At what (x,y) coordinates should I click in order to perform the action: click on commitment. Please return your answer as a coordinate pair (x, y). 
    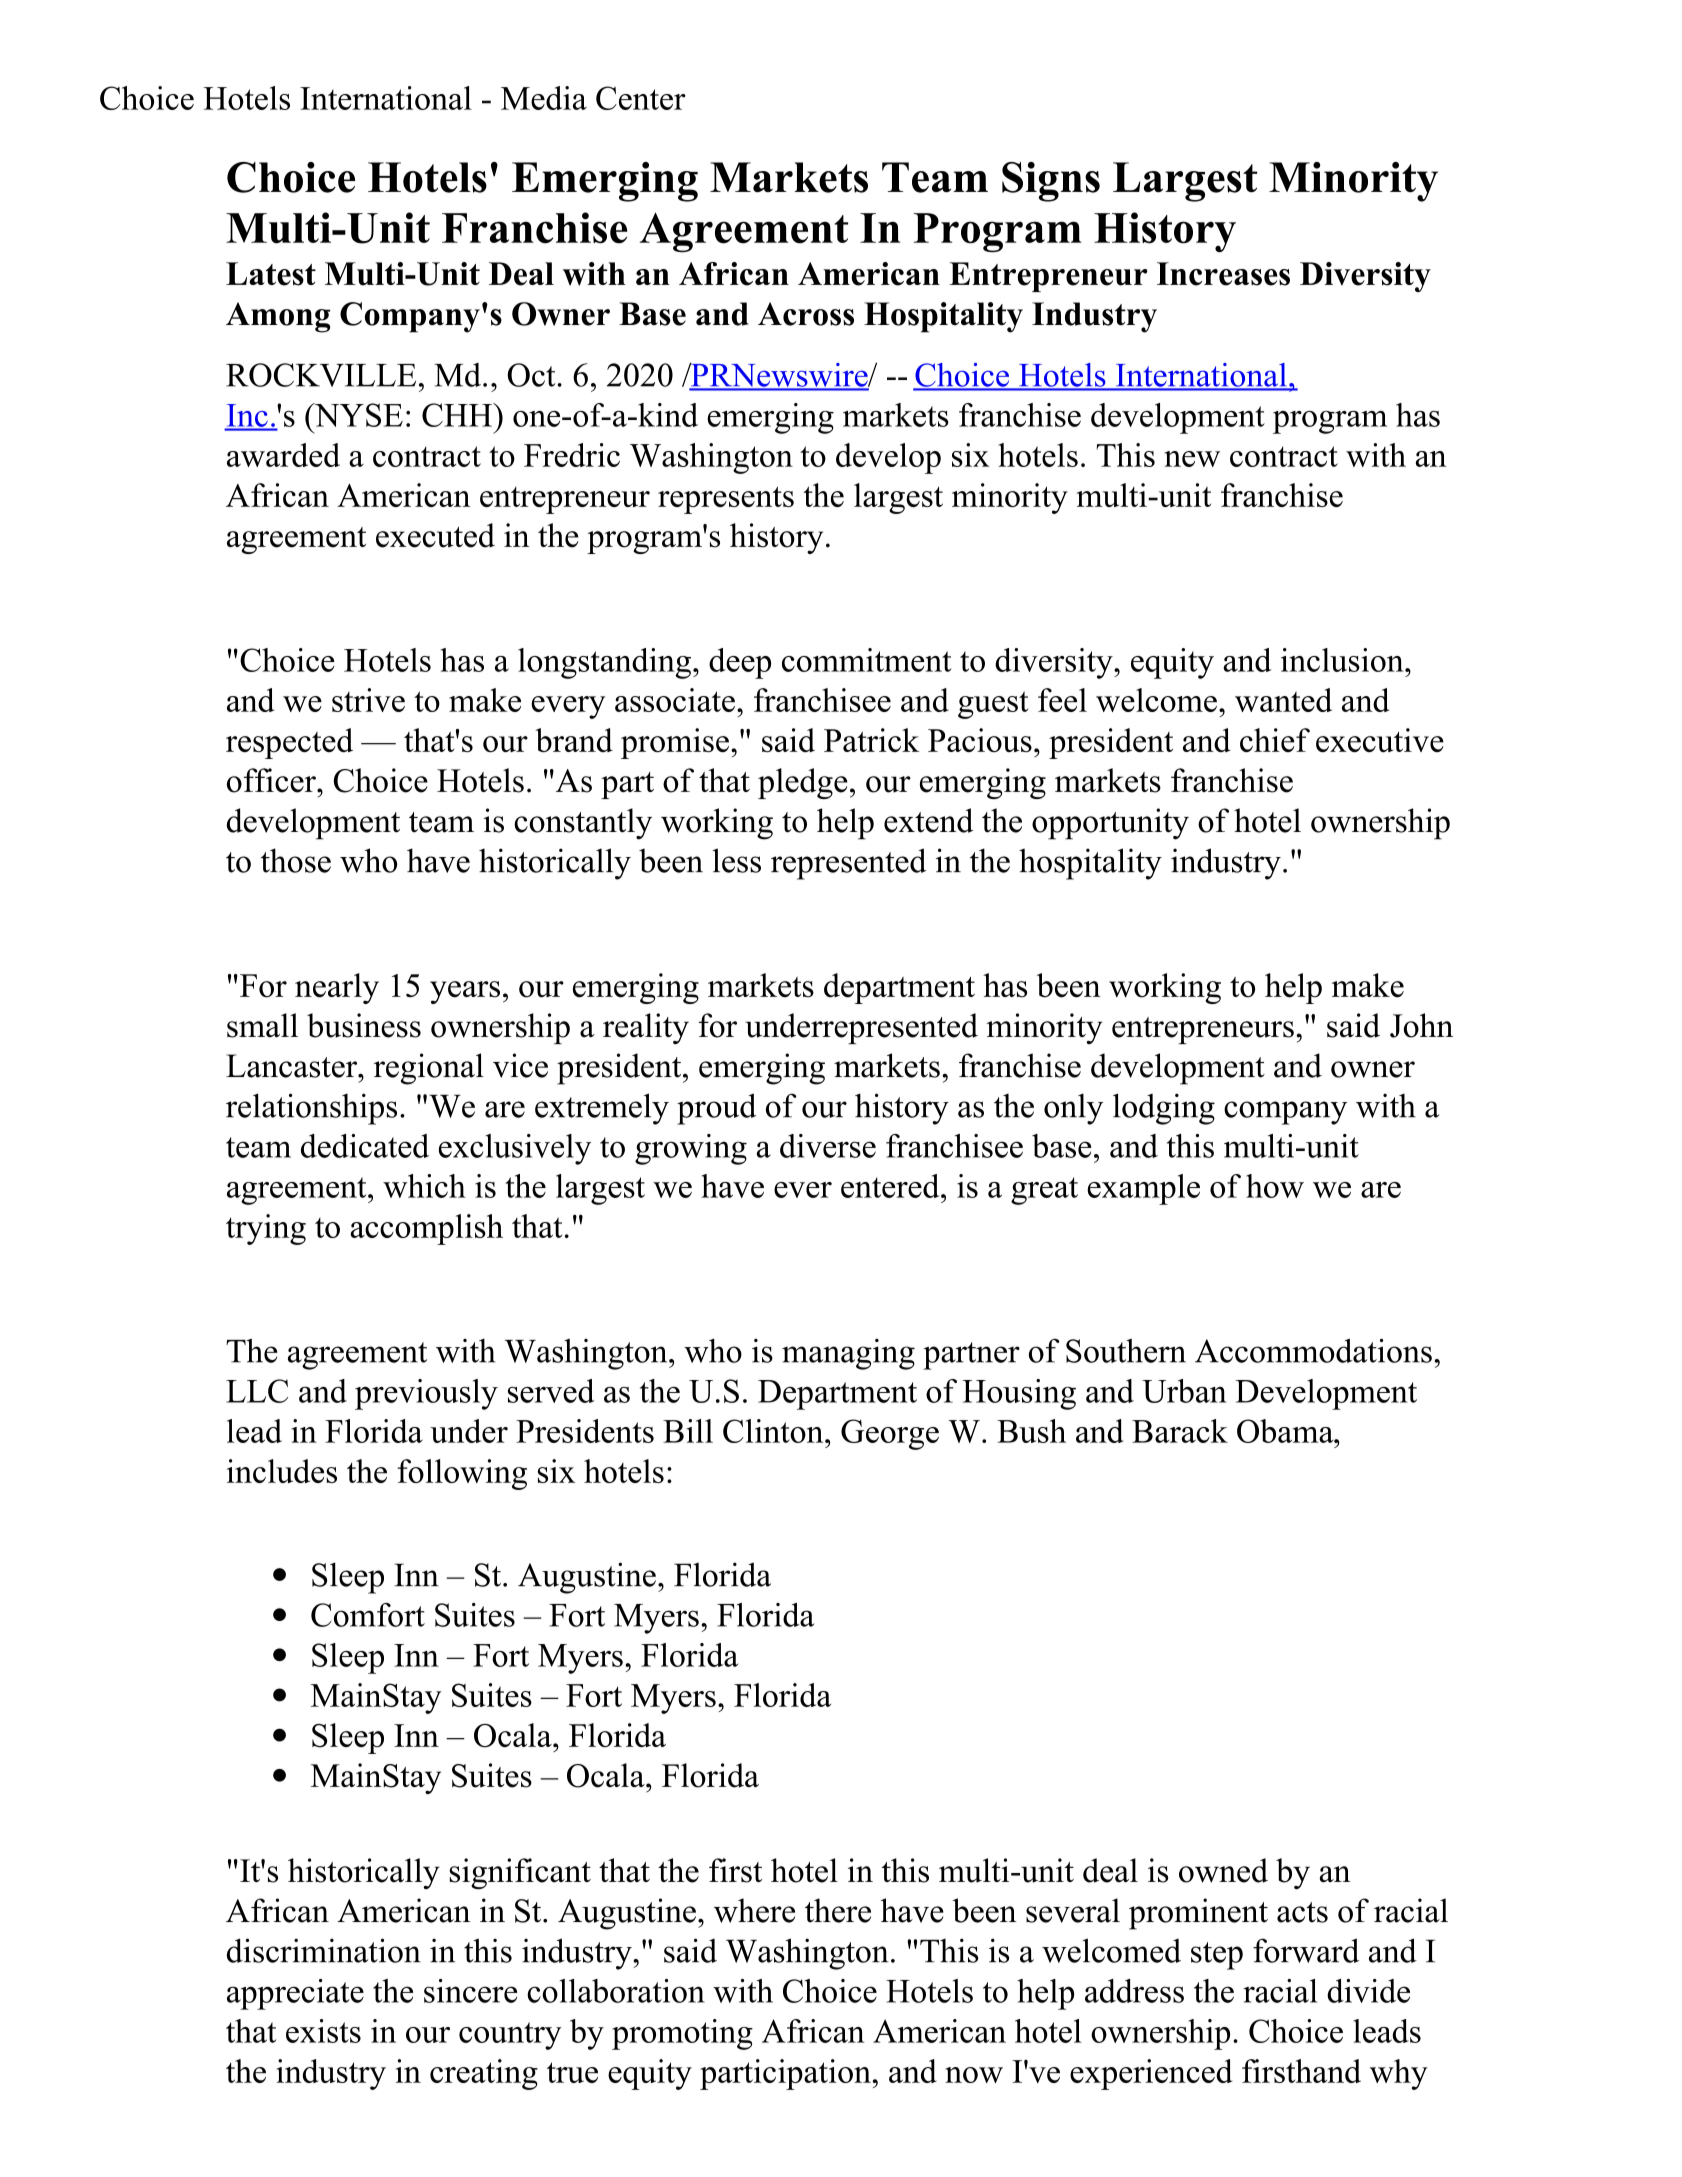
    Looking at the image, I should click on (867, 660).
